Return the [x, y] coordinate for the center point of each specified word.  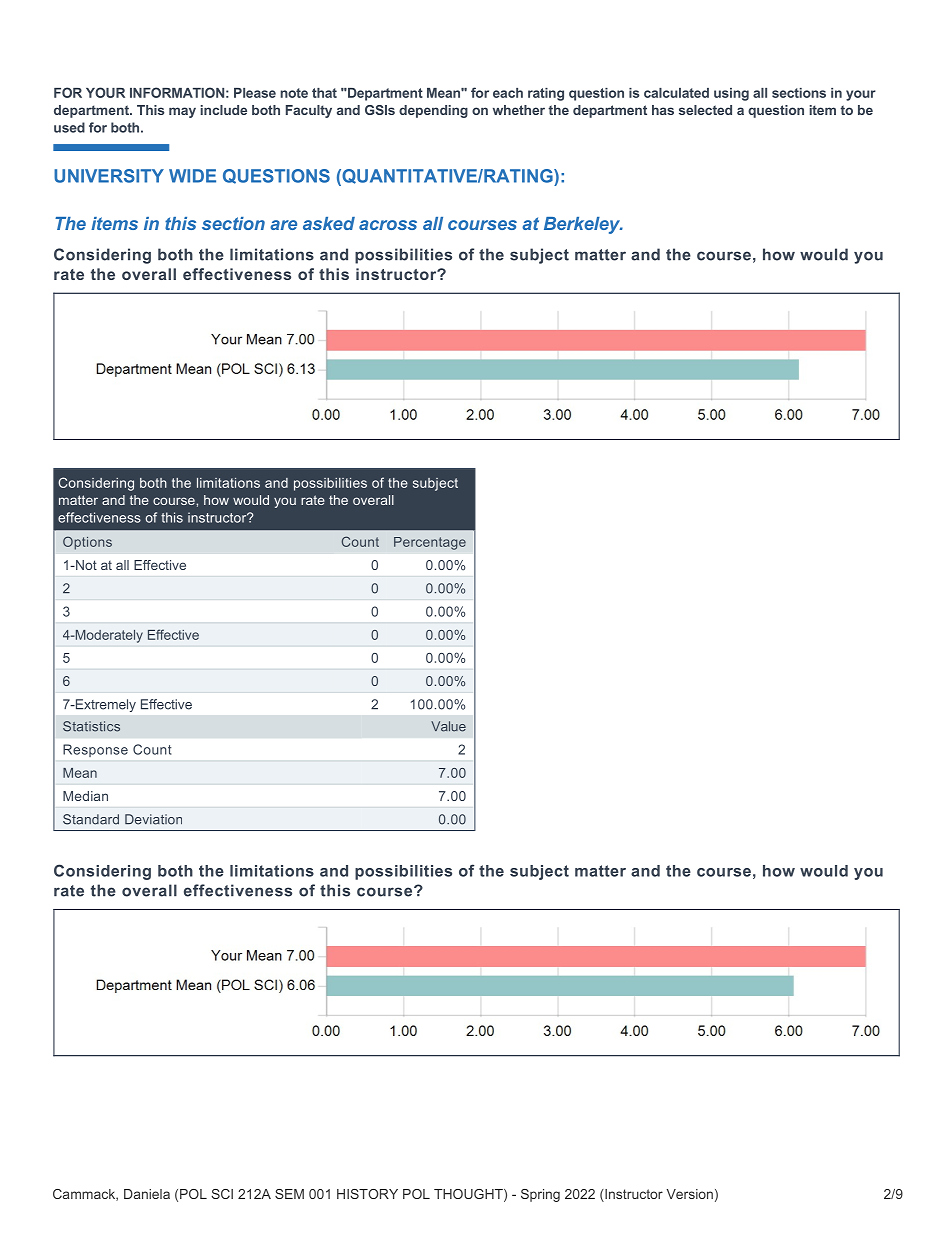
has [663, 110]
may [182, 112]
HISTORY [367, 1194]
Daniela [147, 1194]
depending [433, 111]
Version [690, 1194]
